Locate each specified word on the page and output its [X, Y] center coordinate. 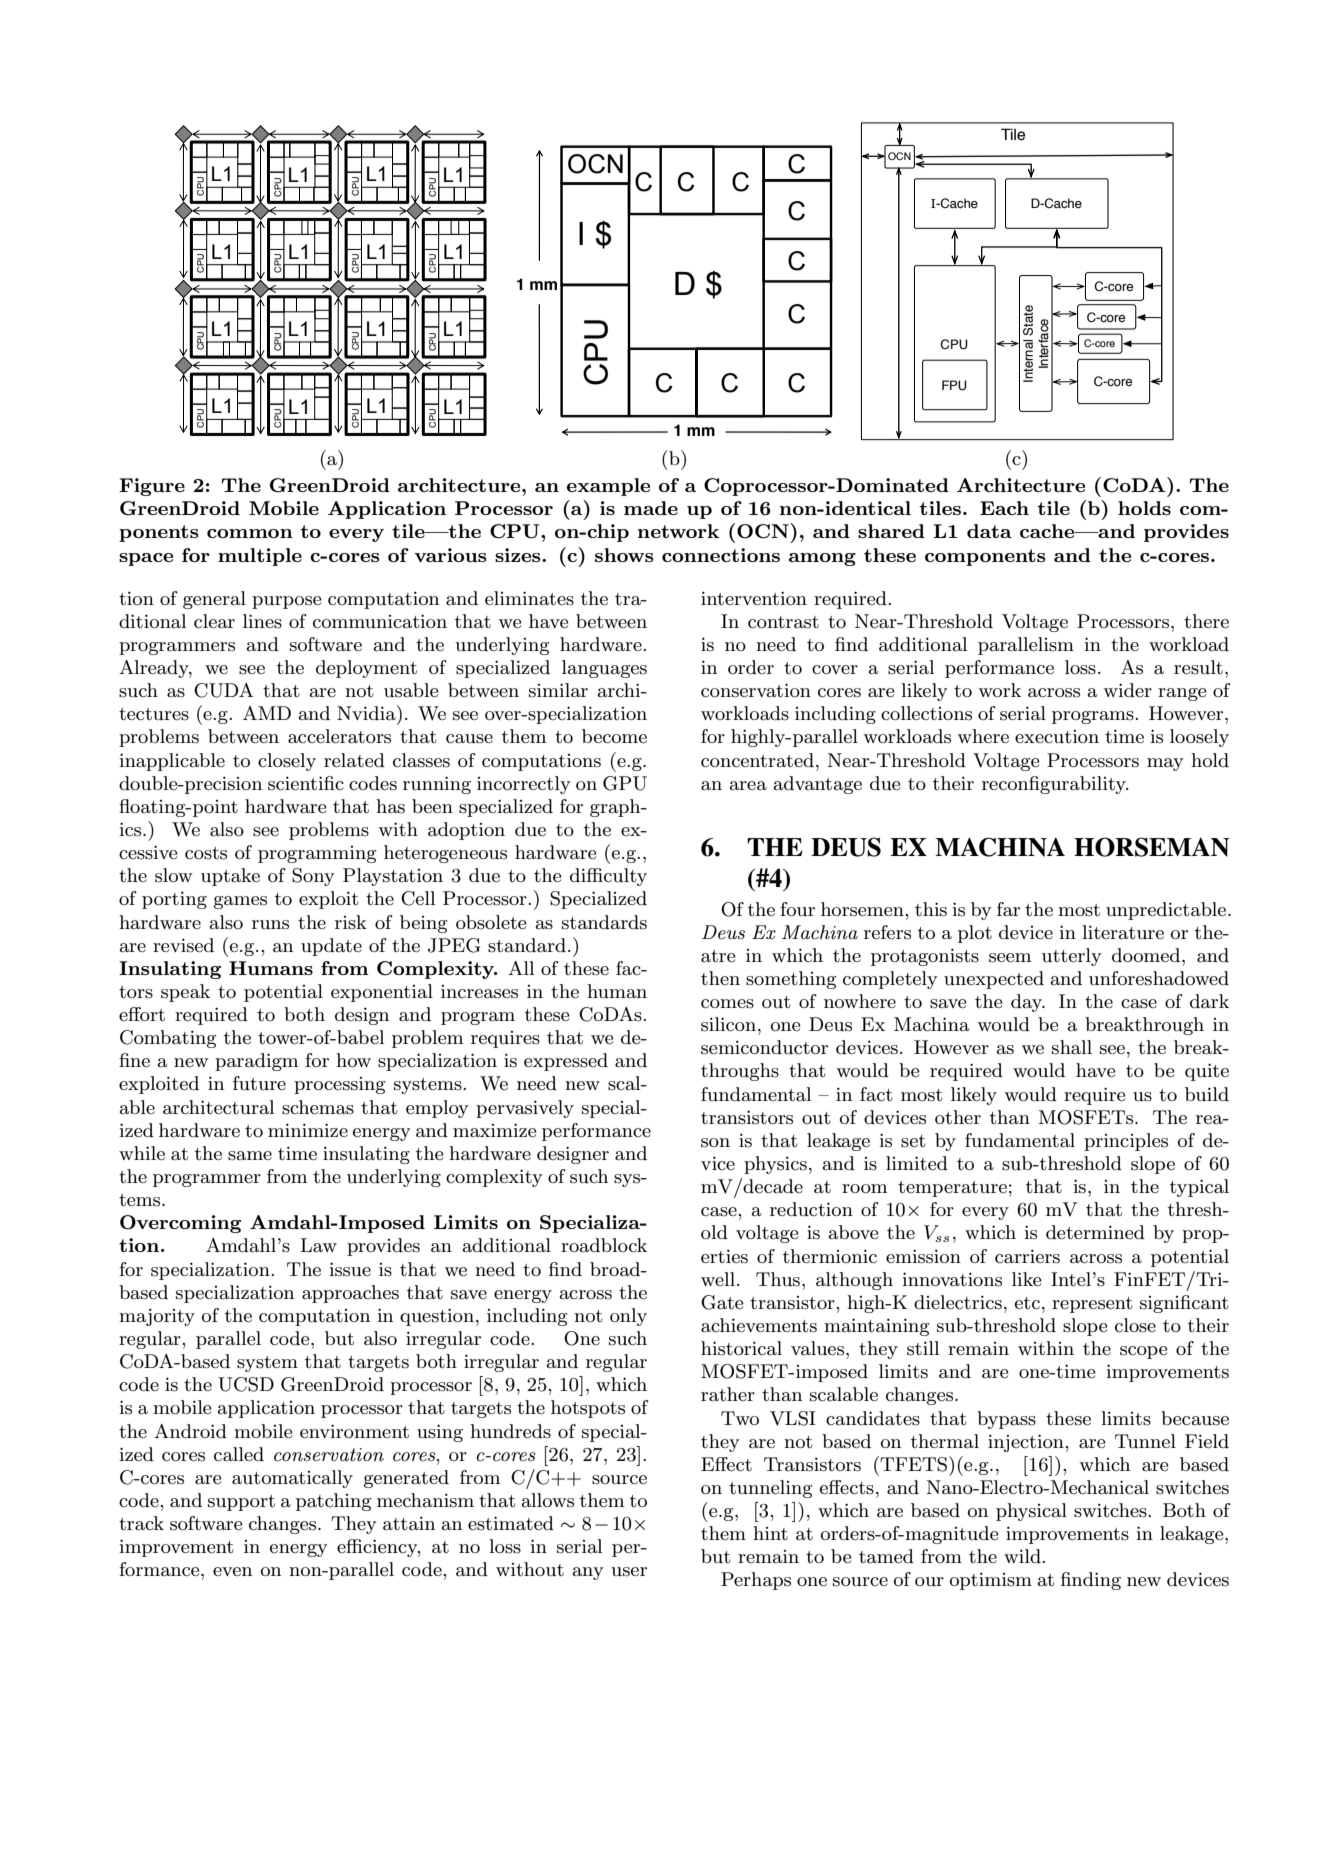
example [608, 487]
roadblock [604, 1245]
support [241, 1503]
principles [1126, 1142]
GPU [625, 783]
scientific [306, 783]
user [629, 1572]
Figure [152, 487]
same [250, 1156]
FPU [954, 385]
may [1165, 764]
